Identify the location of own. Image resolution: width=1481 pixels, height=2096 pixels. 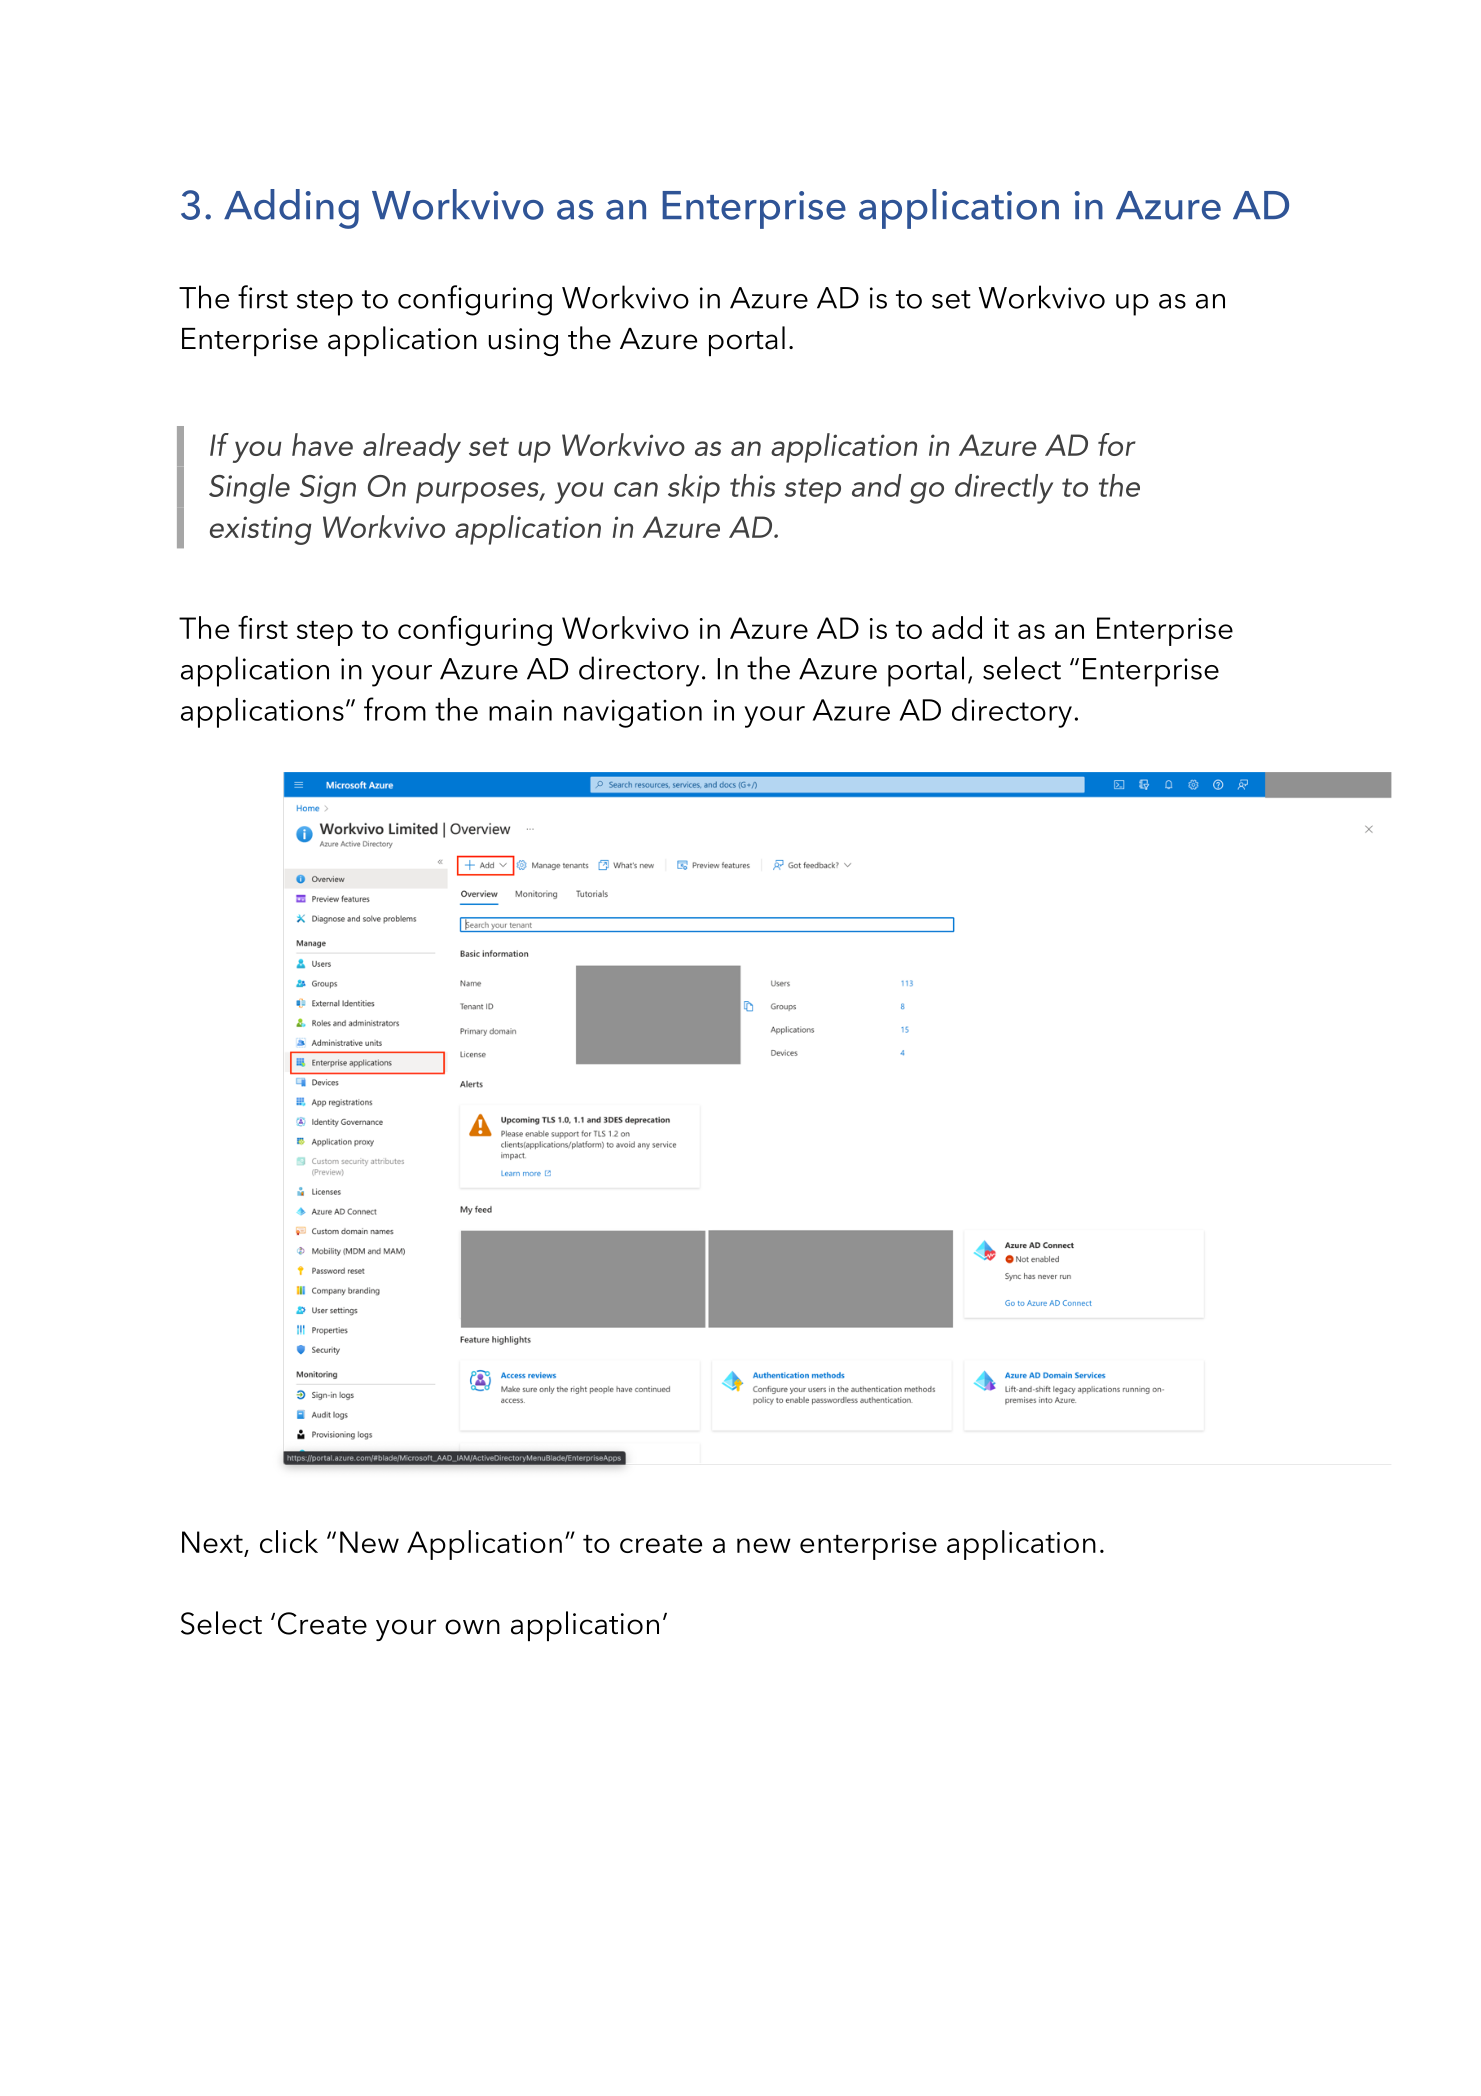
(472, 1627).
